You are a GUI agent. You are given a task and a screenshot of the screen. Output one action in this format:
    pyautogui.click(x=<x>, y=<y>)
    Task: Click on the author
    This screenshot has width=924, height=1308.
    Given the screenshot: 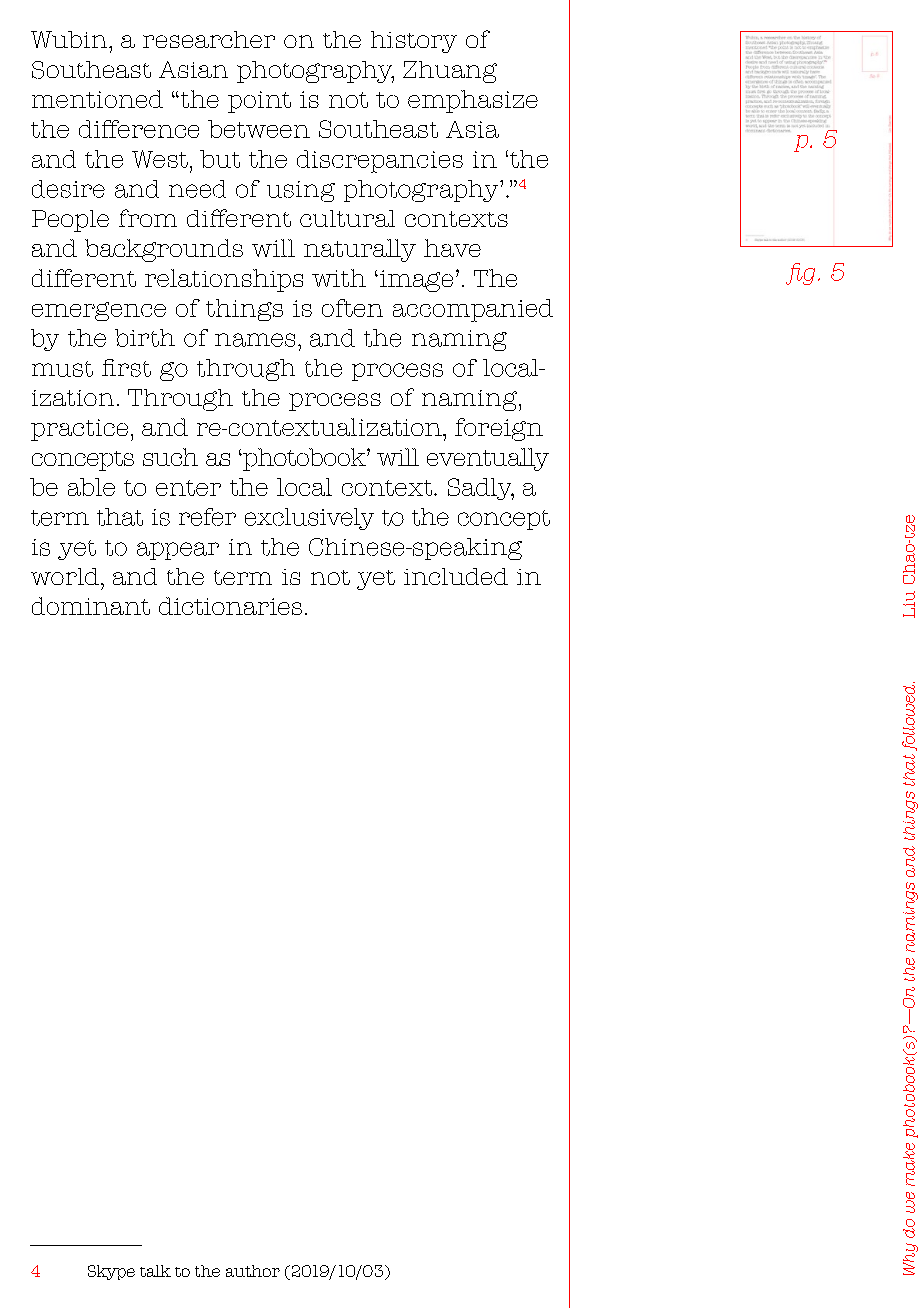 What is the action you would take?
    pyautogui.click(x=253, y=1271)
